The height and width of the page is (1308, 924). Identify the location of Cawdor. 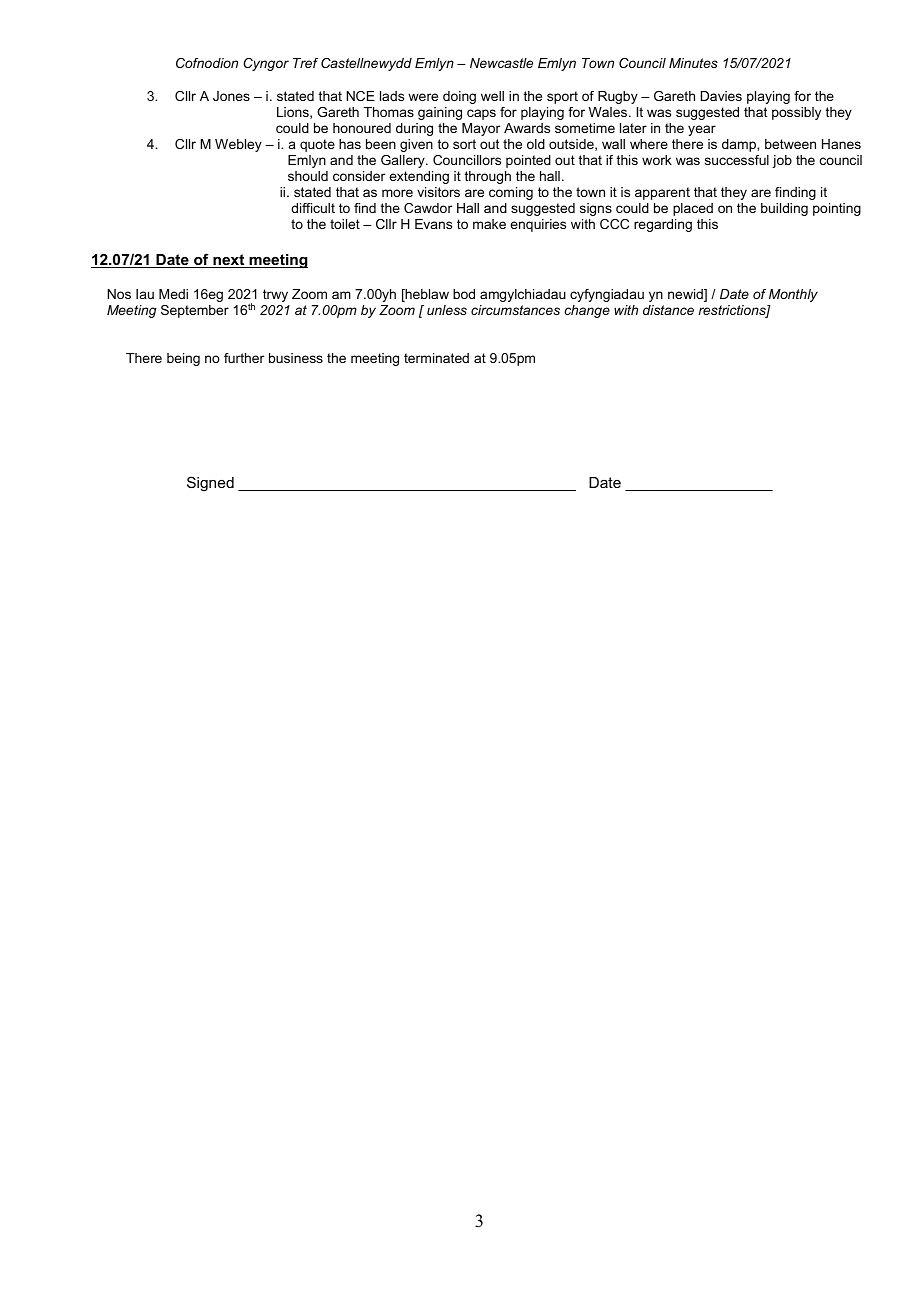
(428, 208).
